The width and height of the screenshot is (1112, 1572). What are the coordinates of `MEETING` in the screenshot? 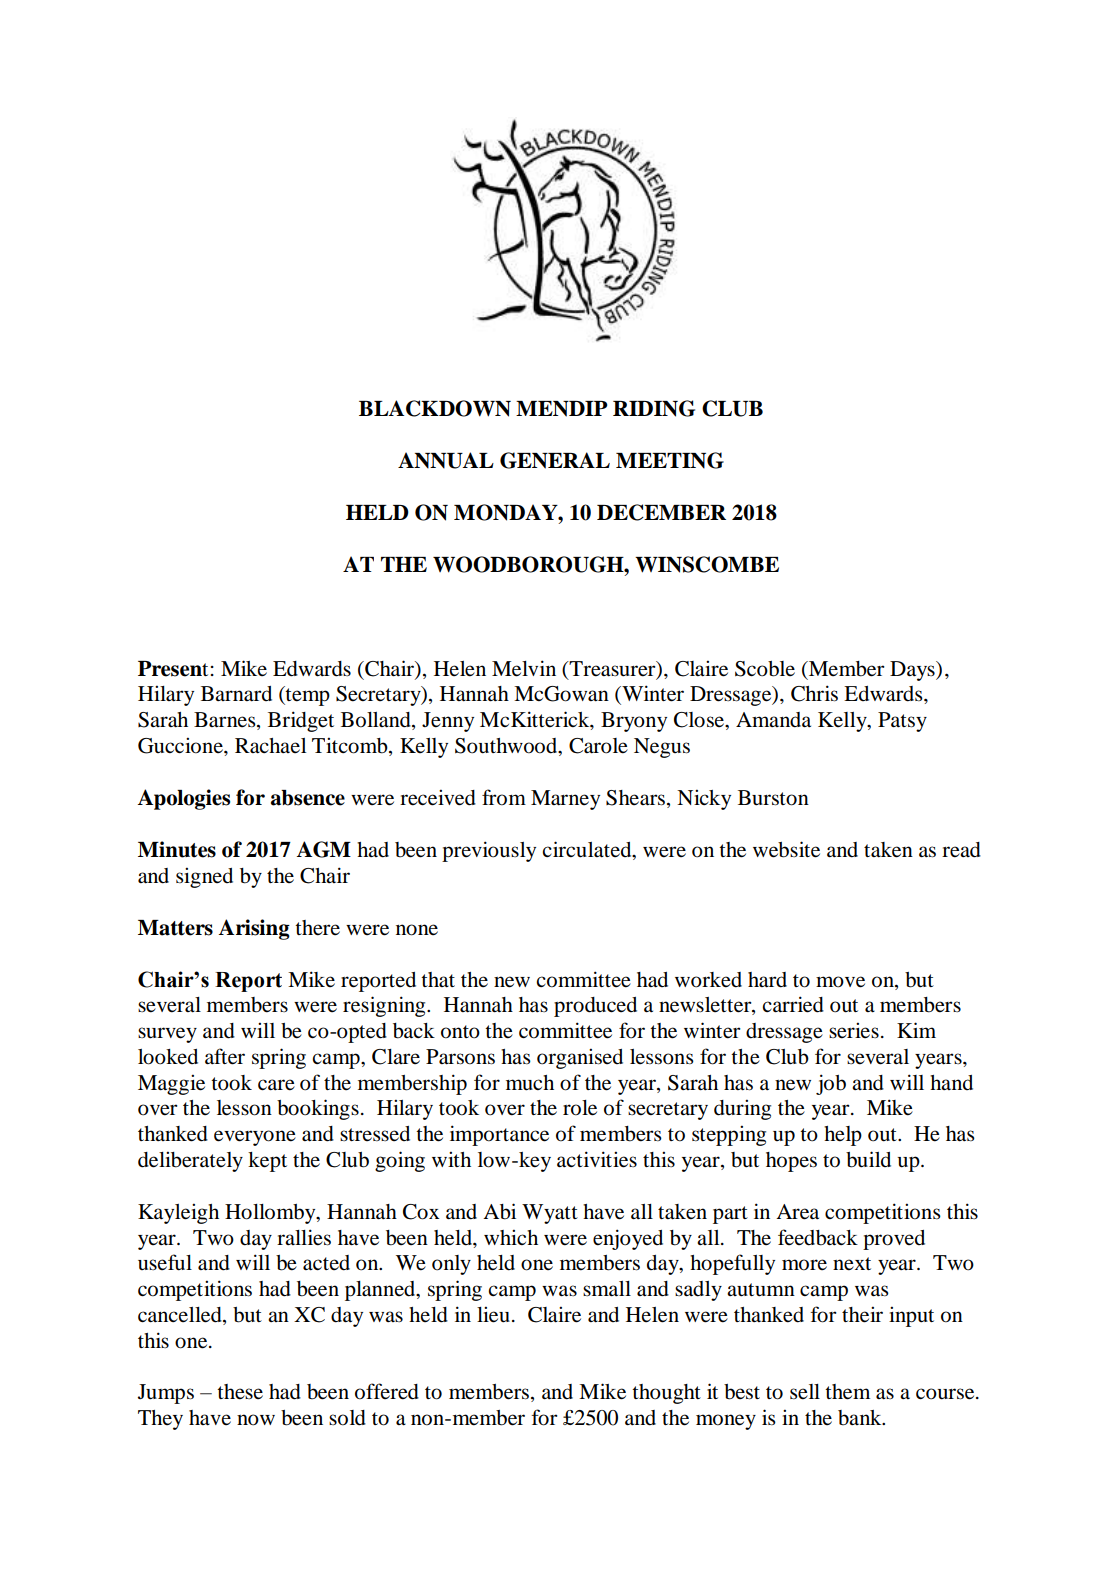 It's located at (670, 460).
